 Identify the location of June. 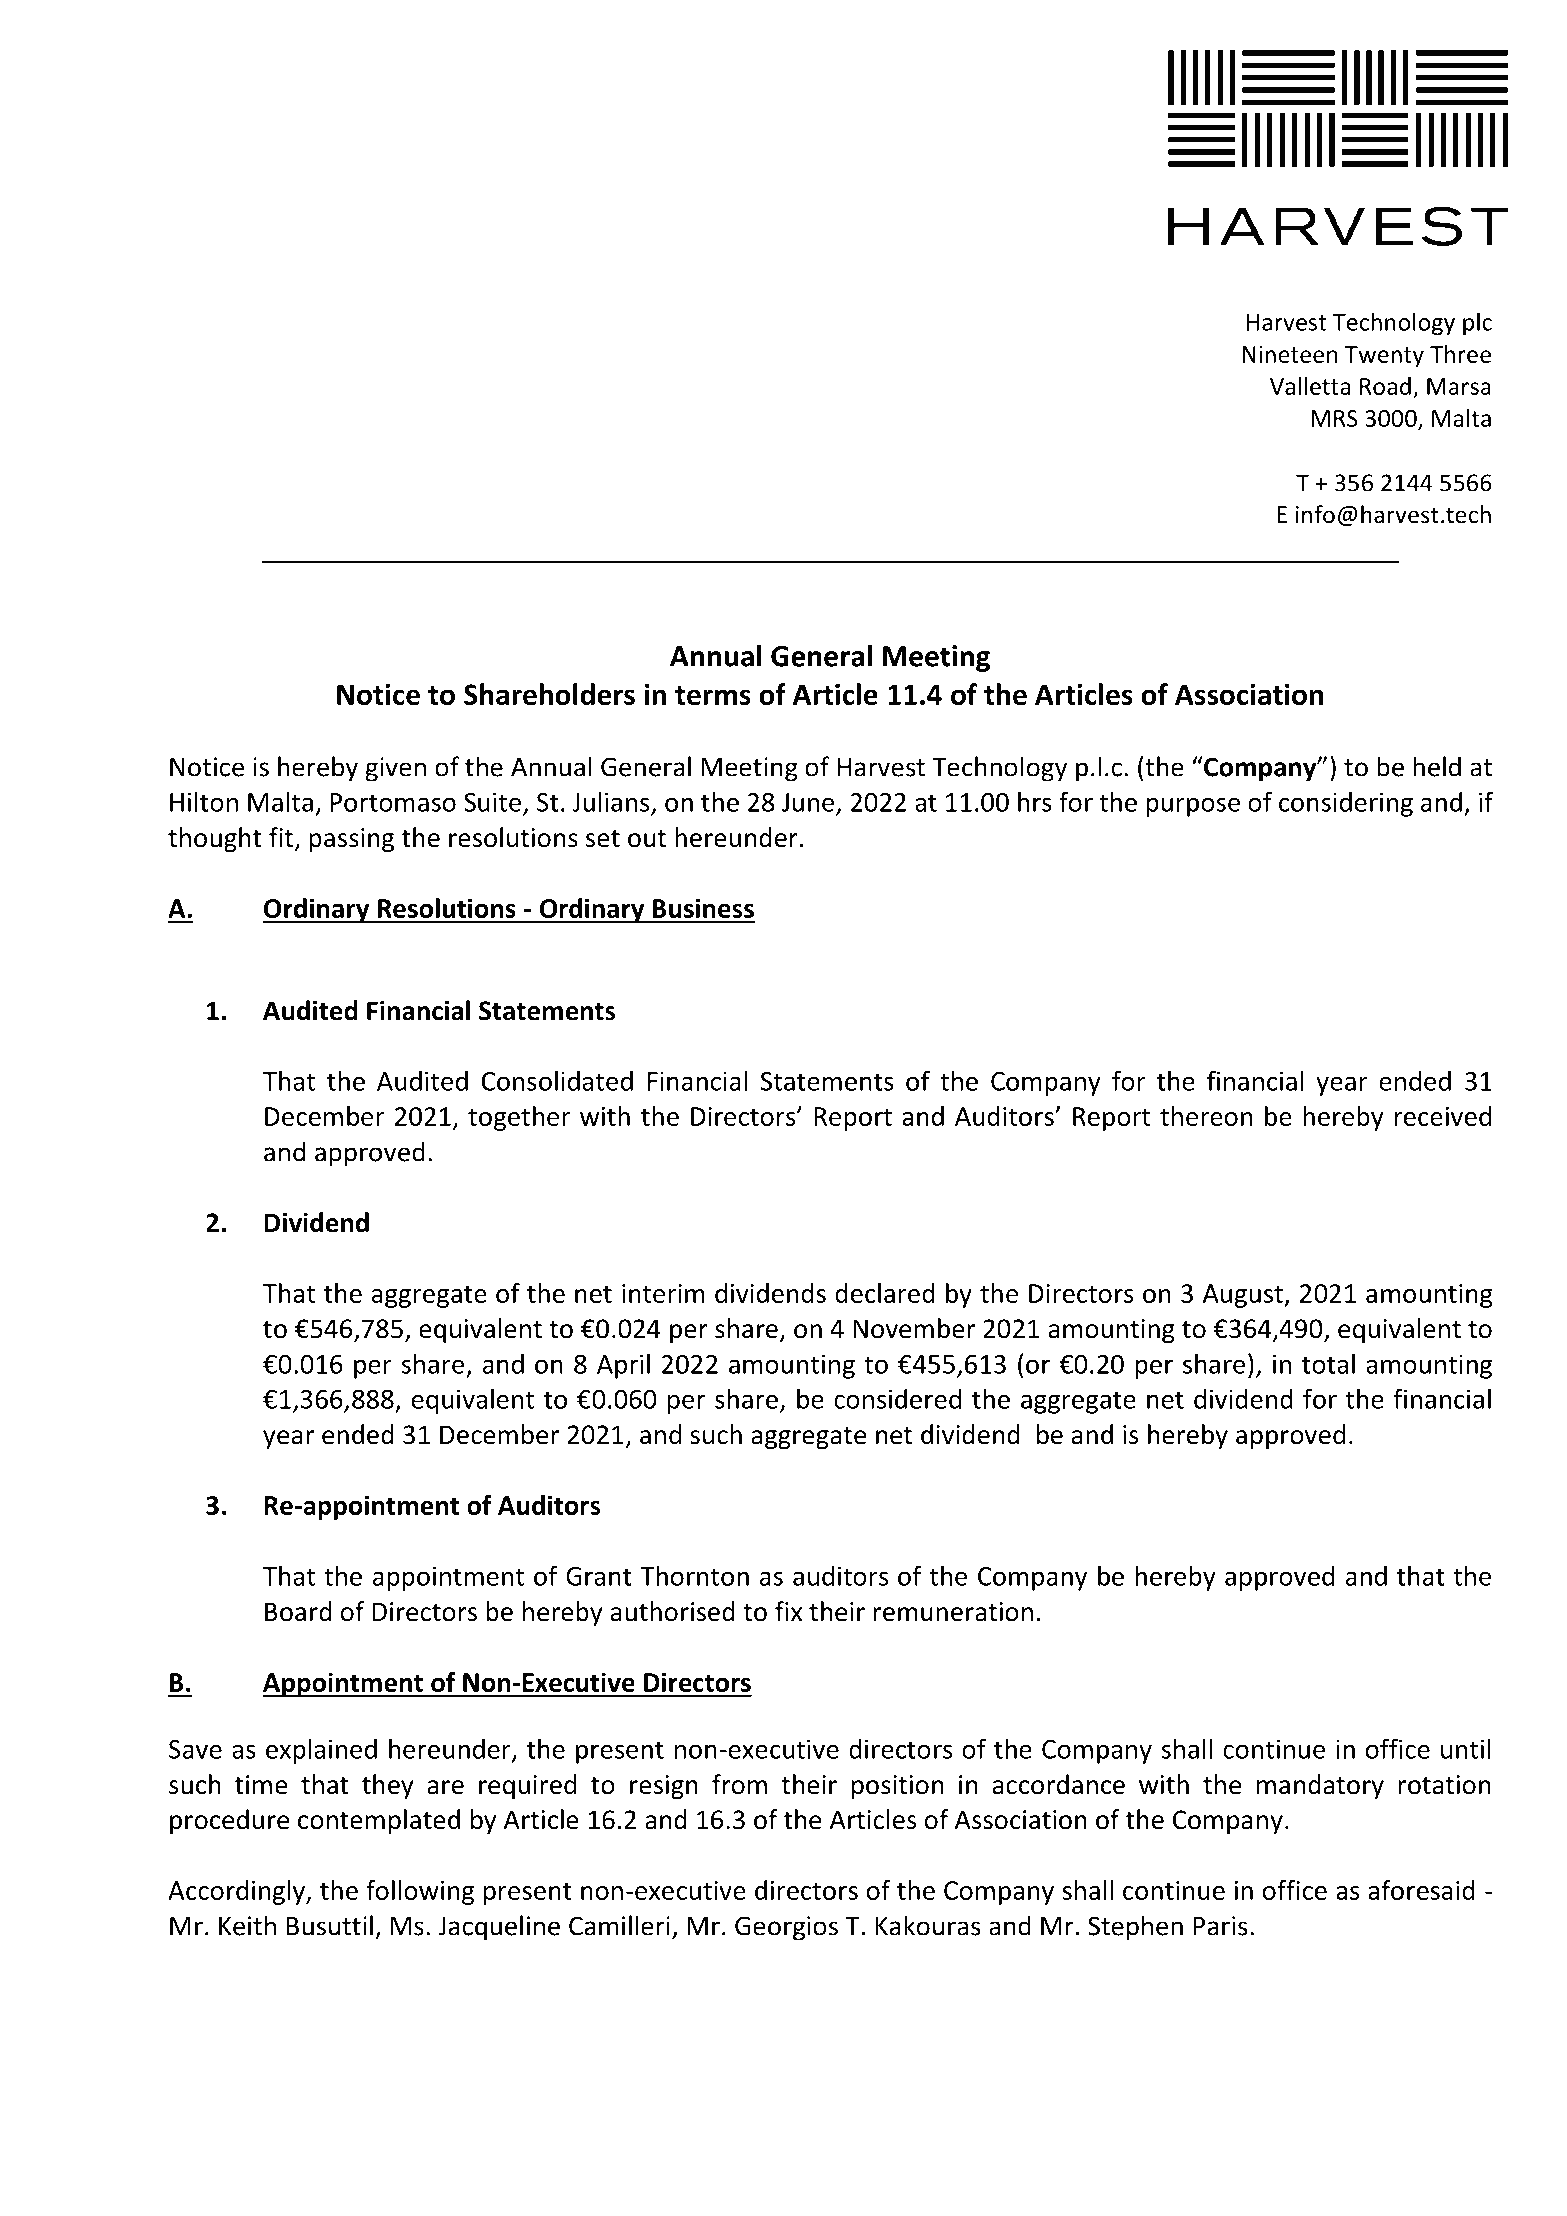
(808, 802).
